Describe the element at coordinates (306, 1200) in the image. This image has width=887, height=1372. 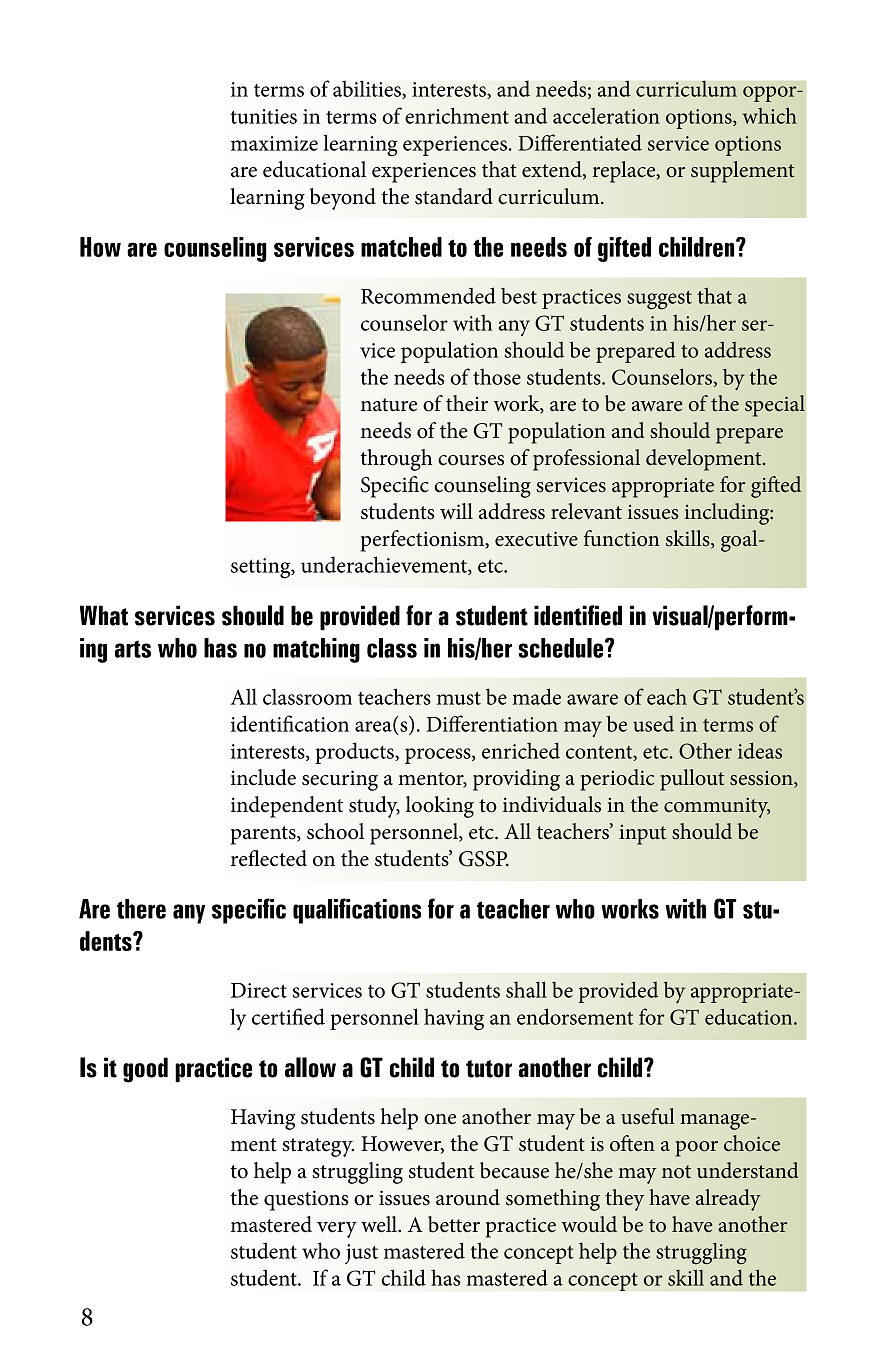
I see `questions` at that location.
